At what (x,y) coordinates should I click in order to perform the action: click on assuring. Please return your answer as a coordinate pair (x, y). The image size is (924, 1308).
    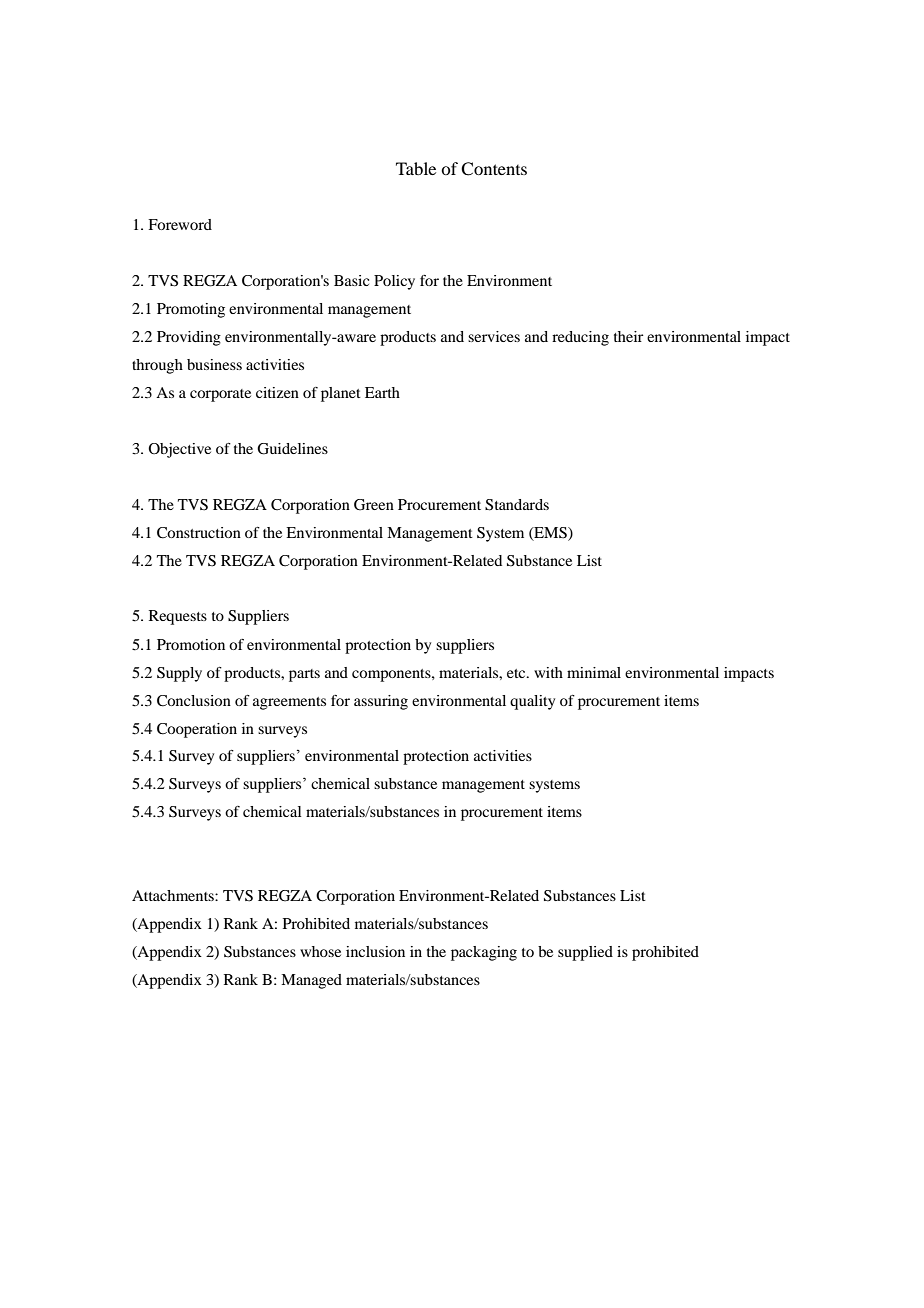
    Looking at the image, I should click on (381, 702).
